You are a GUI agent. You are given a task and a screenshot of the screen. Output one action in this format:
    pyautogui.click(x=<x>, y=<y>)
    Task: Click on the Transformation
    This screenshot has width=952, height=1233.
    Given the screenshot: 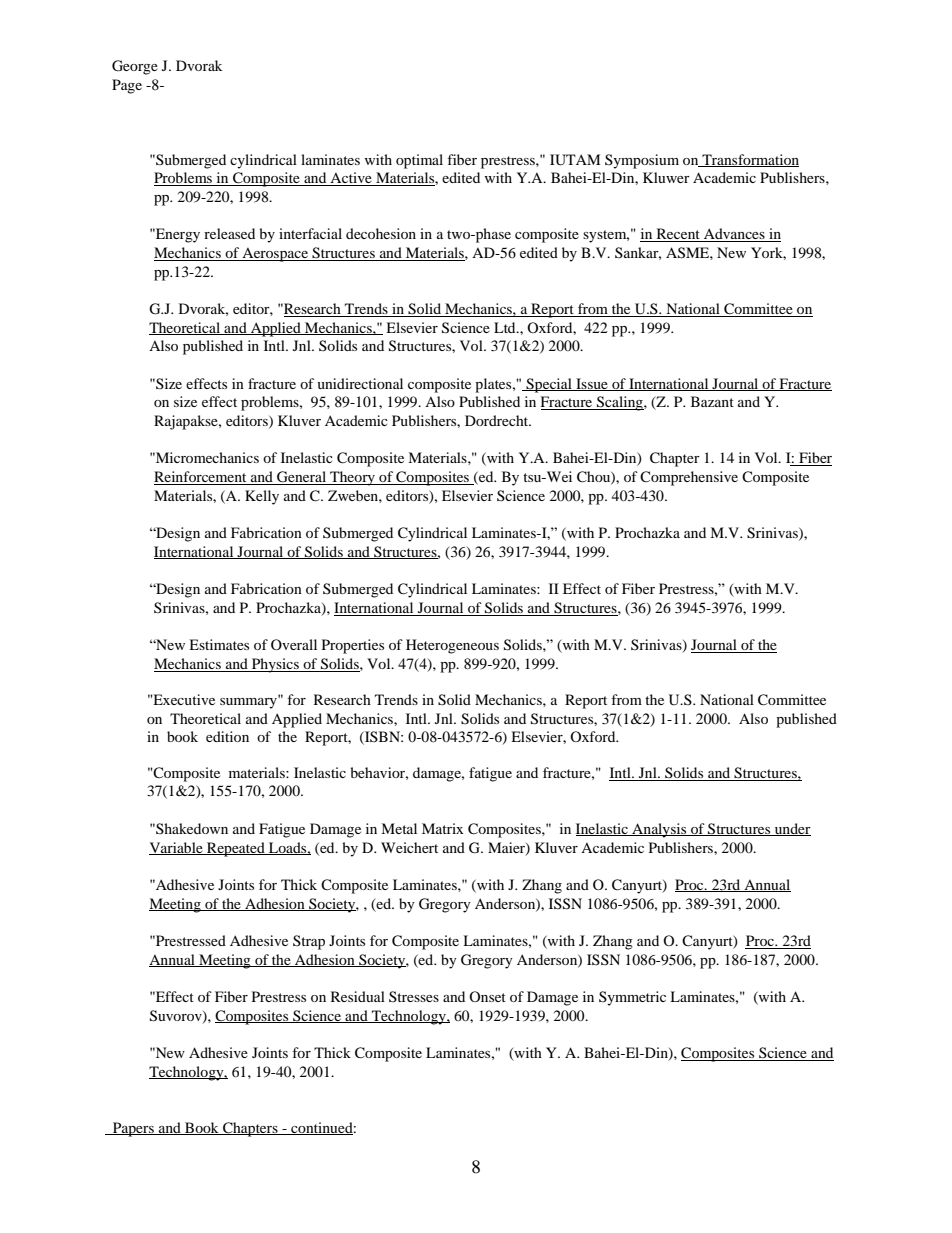 What is the action you would take?
    pyautogui.click(x=749, y=160)
